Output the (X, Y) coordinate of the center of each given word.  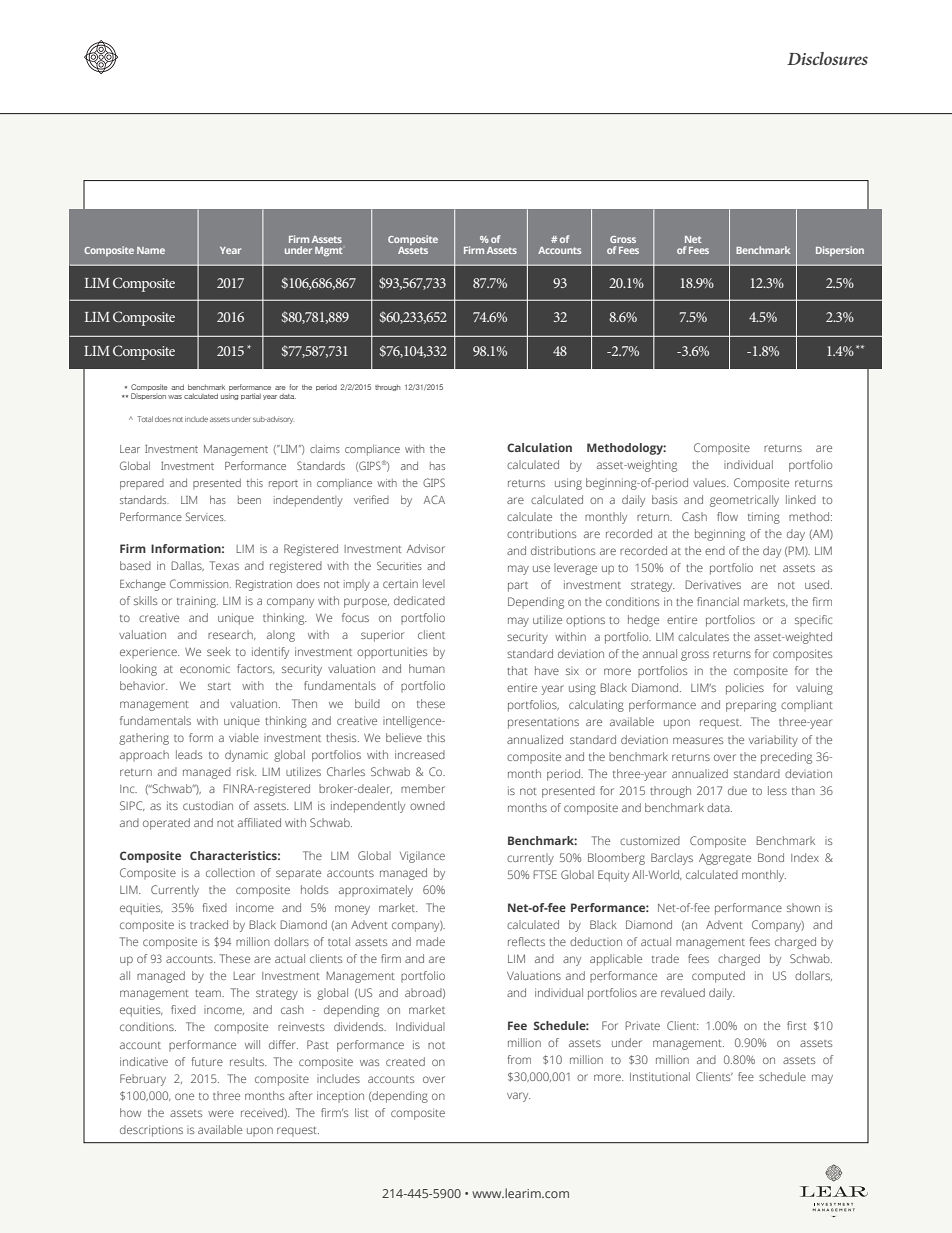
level (434, 583)
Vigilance (422, 857)
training (197, 602)
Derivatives (713, 584)
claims (325, 449)
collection (230, 872)
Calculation (539, 447)
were (221, 1113)
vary (518, 1097)
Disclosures (827, 58)
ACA (434, 499)
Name (151, 250)
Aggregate (725, 859)
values (710, 482)
